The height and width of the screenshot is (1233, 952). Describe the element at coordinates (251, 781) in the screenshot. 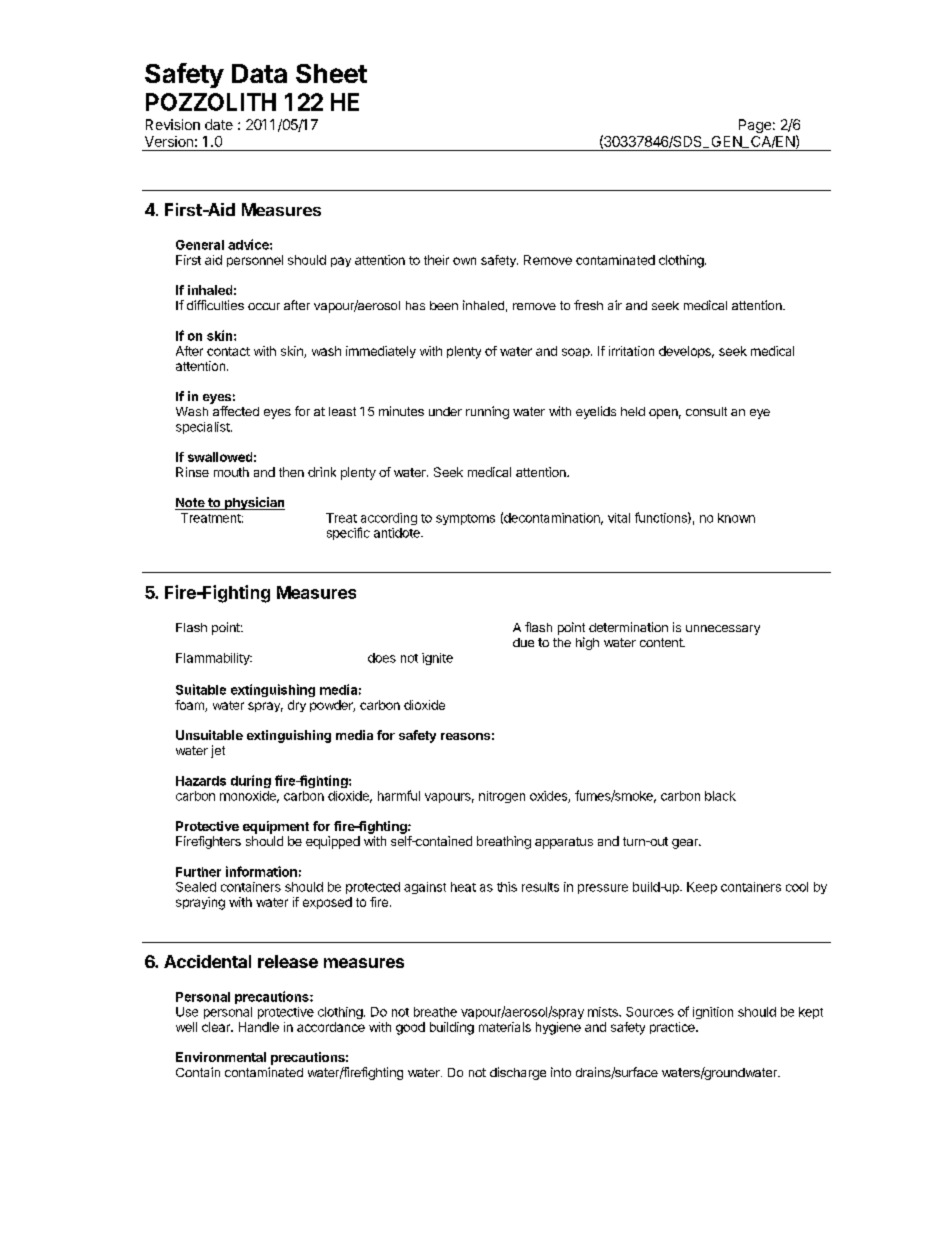

I see `during` at that location.
